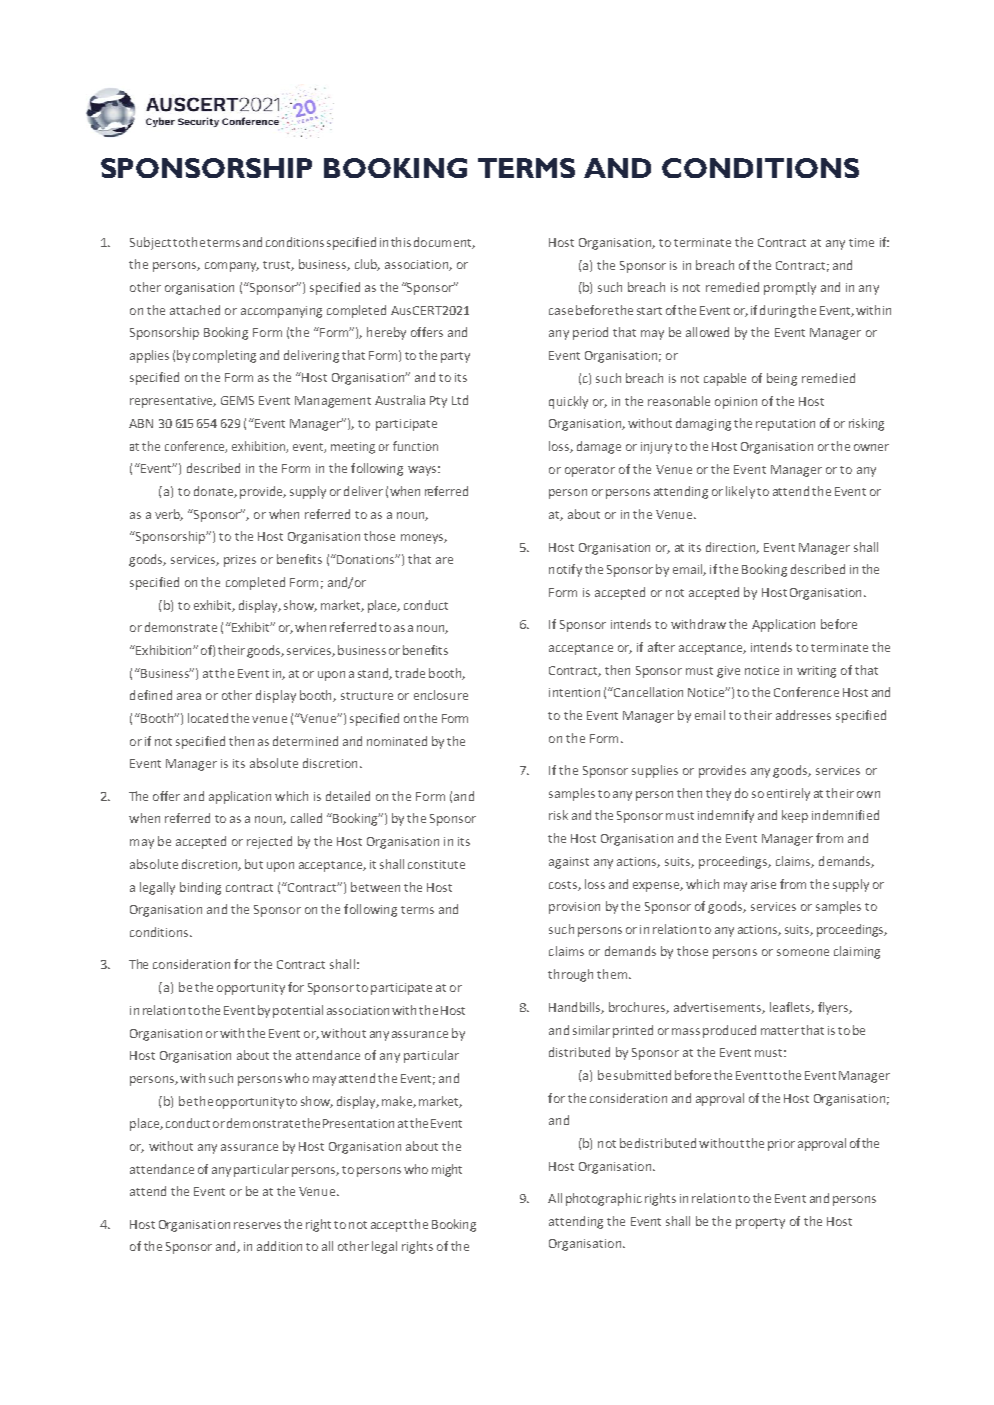 The height and width of the page is (1405, 994). I want to click on photographic, so click(604, 1199).
